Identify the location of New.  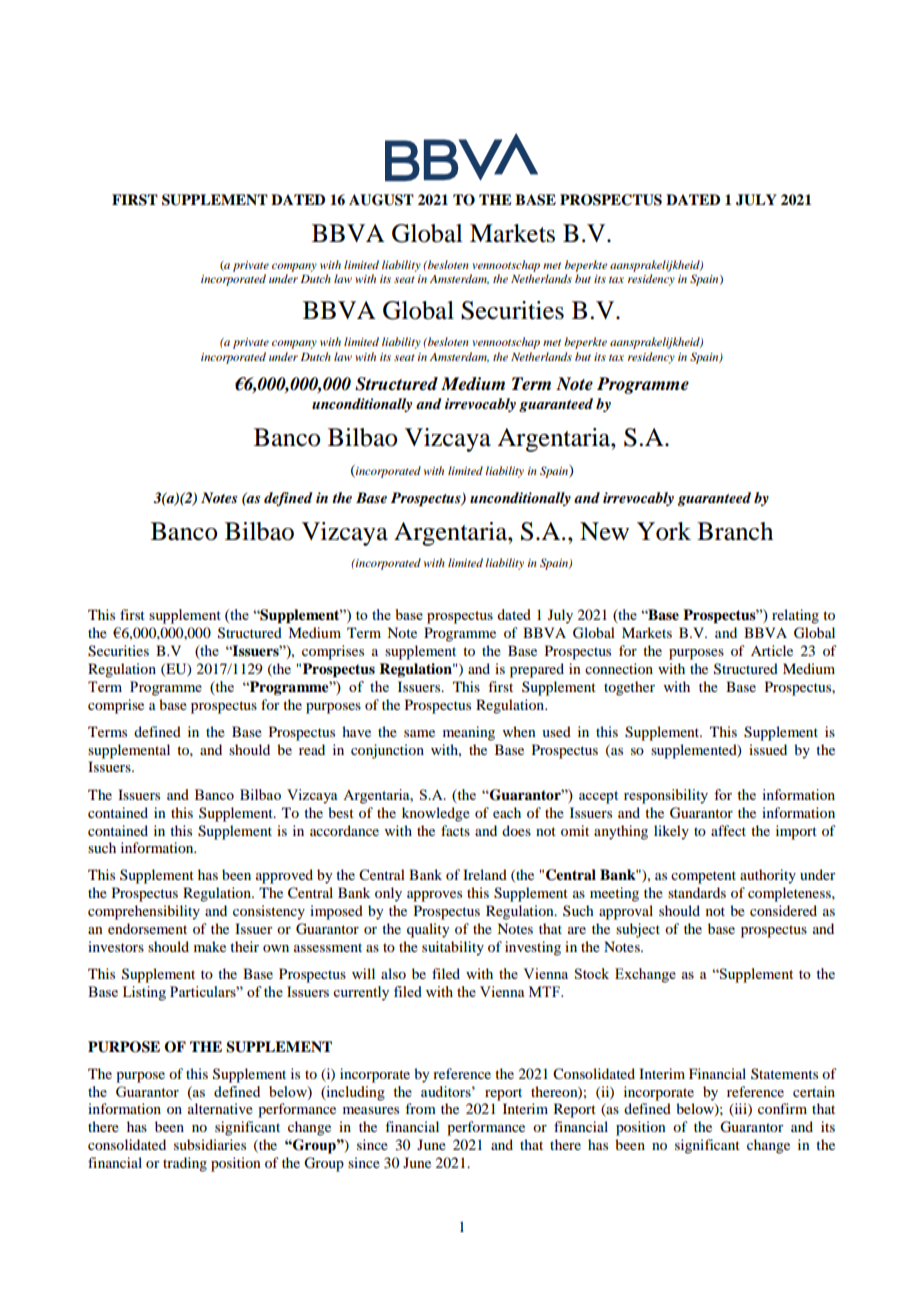
(604, 531).
